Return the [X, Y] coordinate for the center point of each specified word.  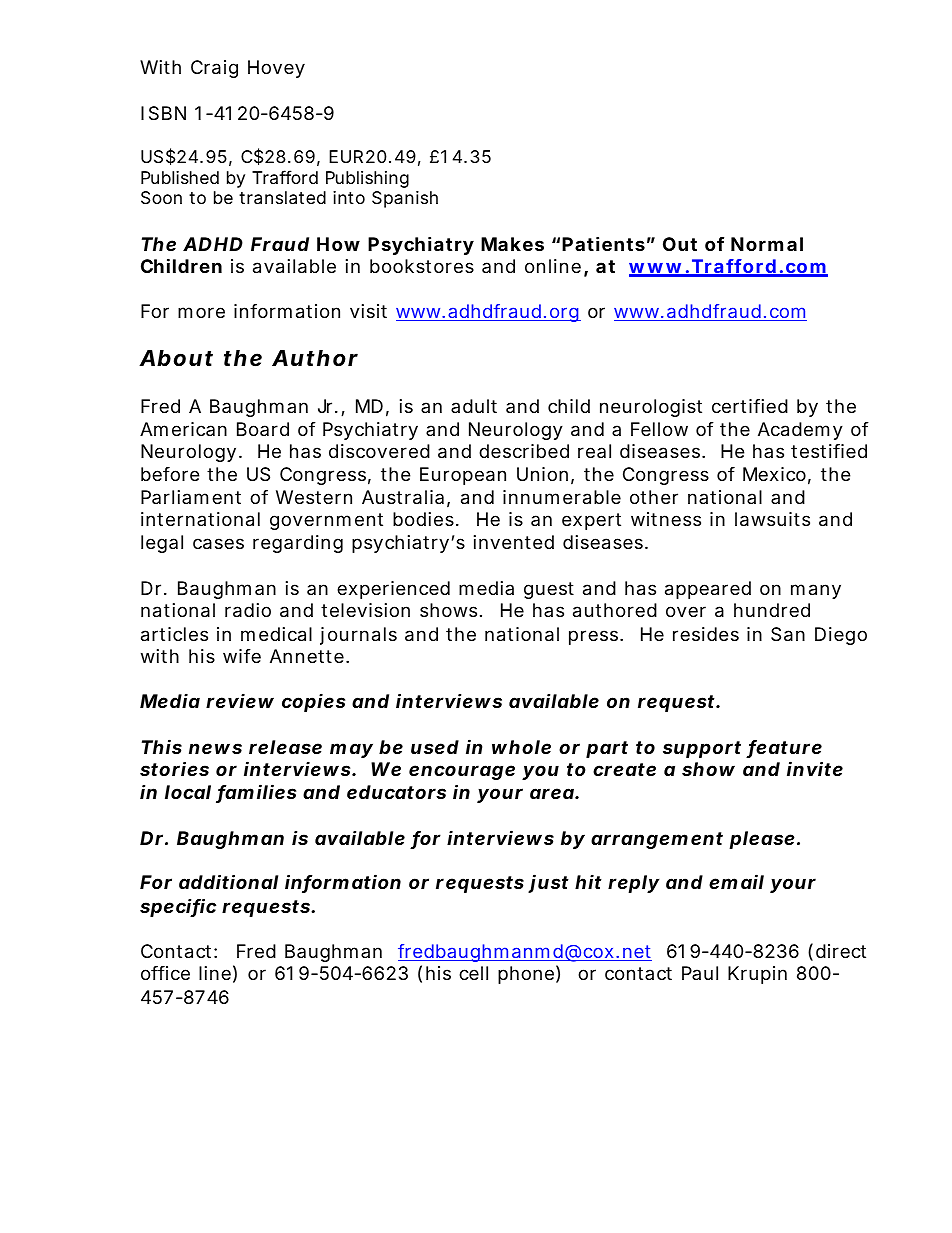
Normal [767, 244]
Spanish [405, 199]
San [788, 634]
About [176, 358]
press [595, 637]
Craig [214, 69]
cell [473, 973]
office [165, 973]
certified [750, 406]
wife [242, 656]
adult [474, 406]
